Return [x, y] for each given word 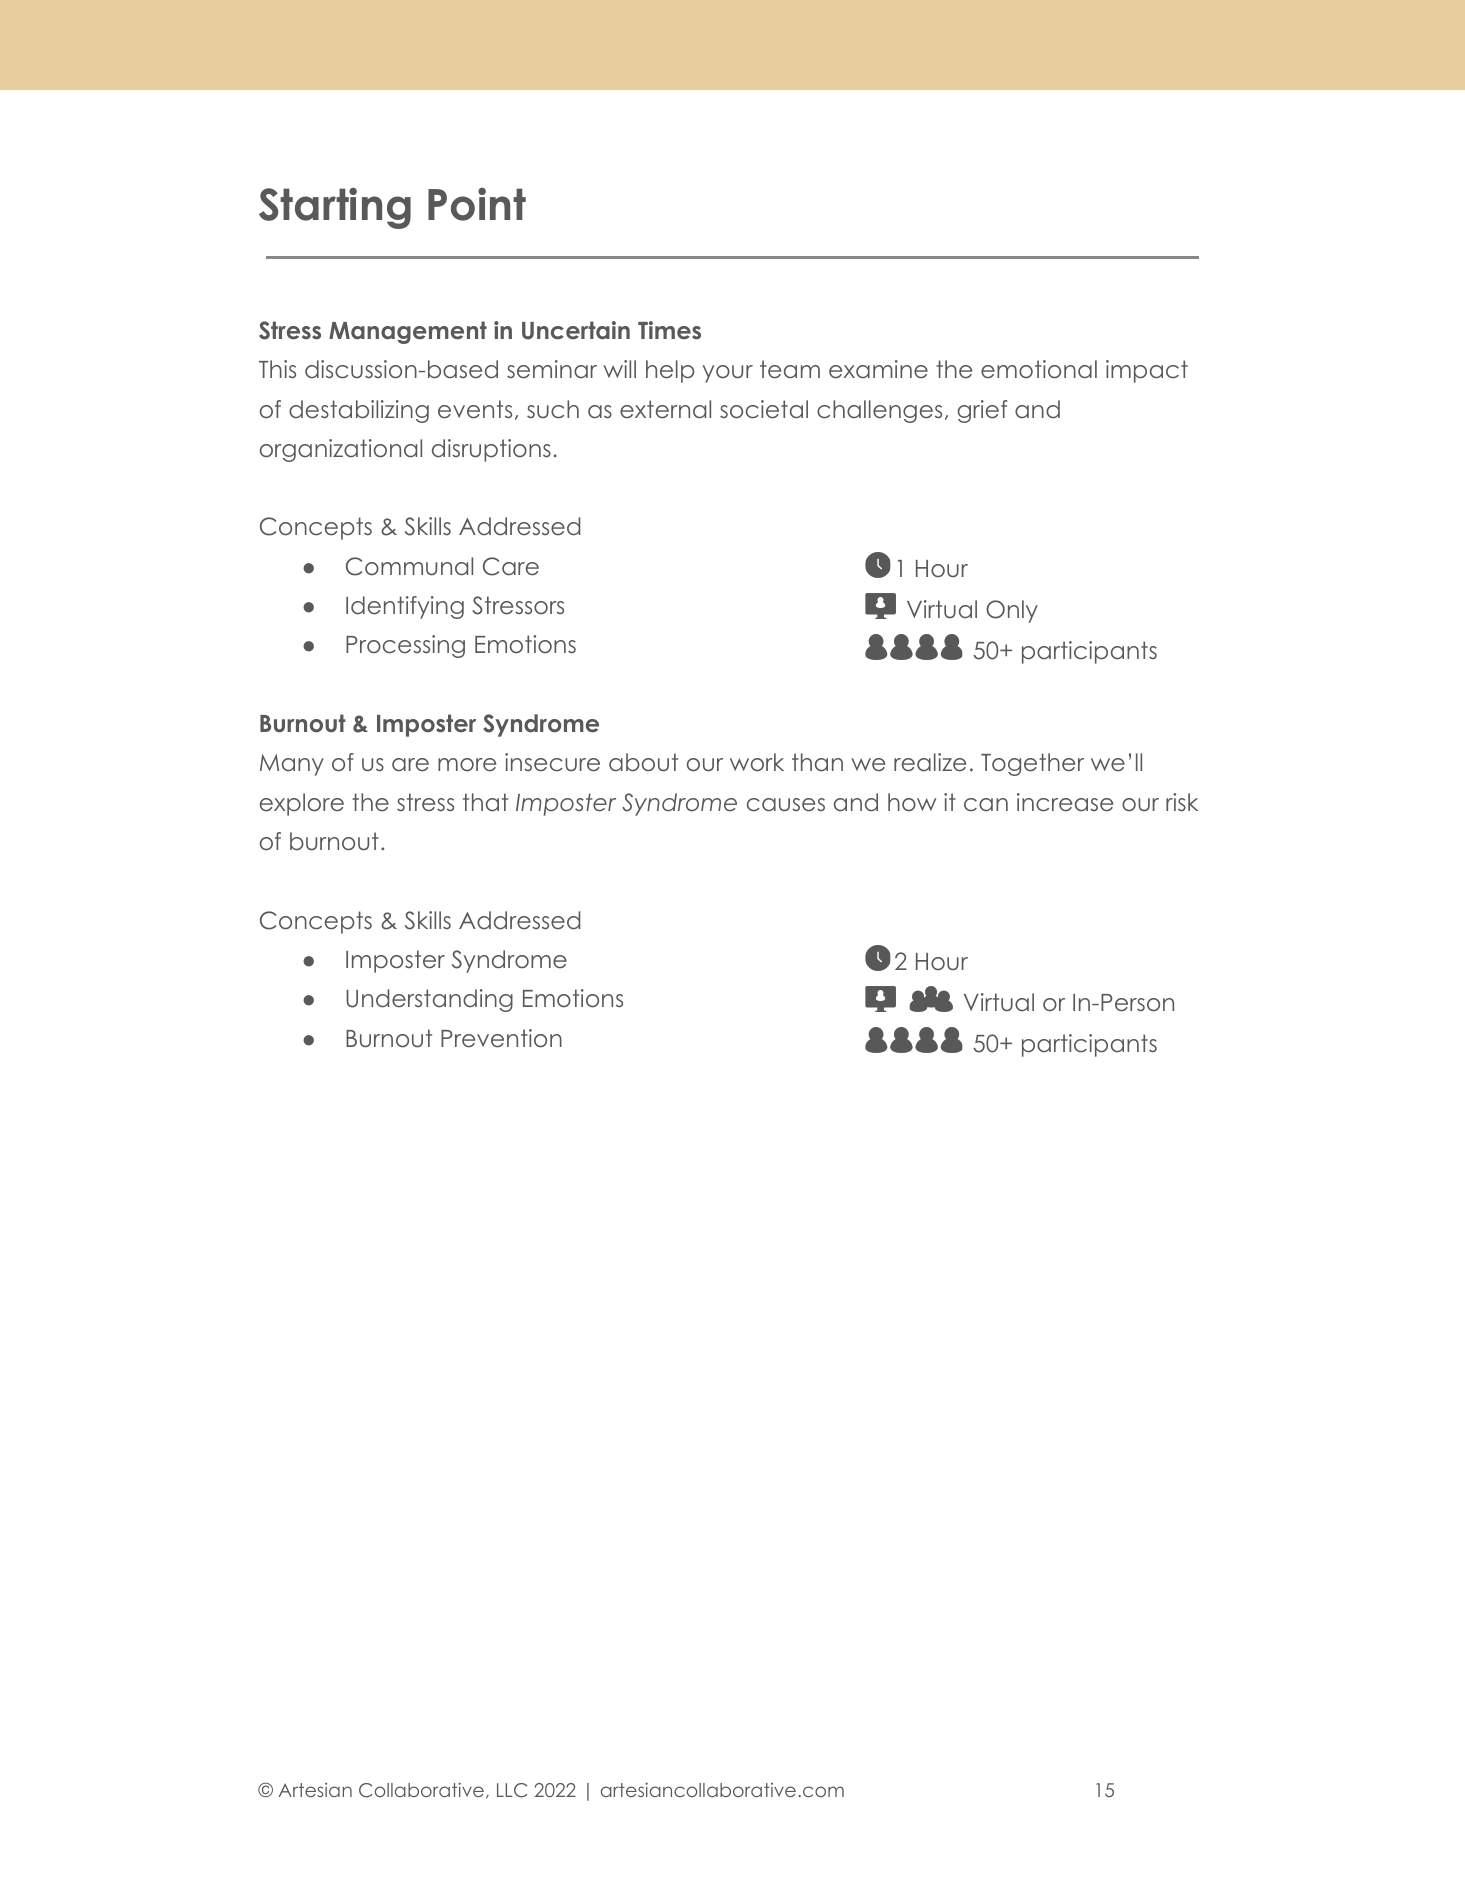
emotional [1039, 369]
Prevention [501, 1038]
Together [1032, 764]
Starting [335, 208]
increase [1065, 802]
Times [669, 330]
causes [786, 805]
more [467, 765]
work [757, 762]
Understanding [429, 1000]
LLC [512, 1790]
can [986, 805]
